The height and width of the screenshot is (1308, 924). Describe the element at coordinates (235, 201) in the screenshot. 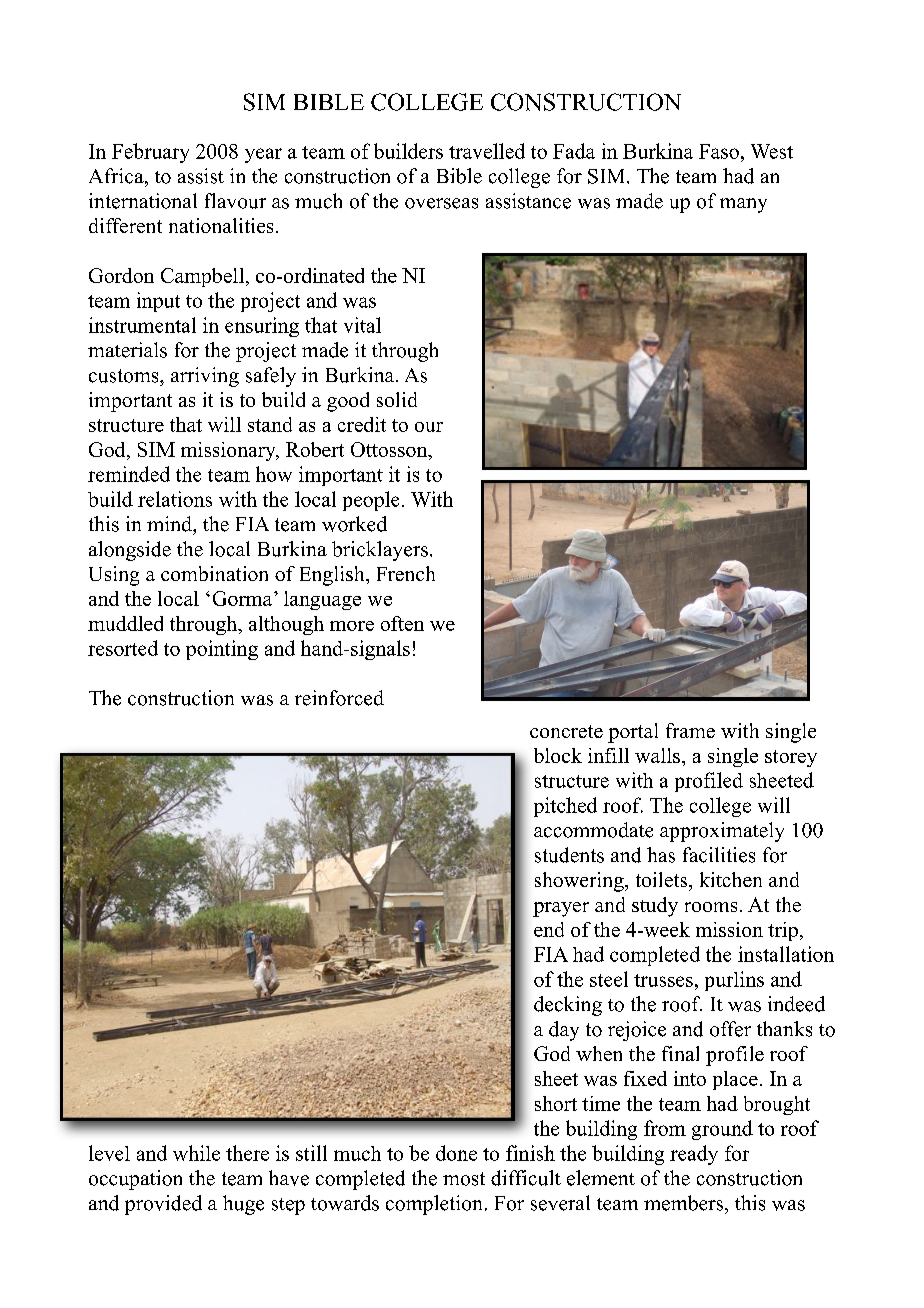

I see `flavour` at that location.
